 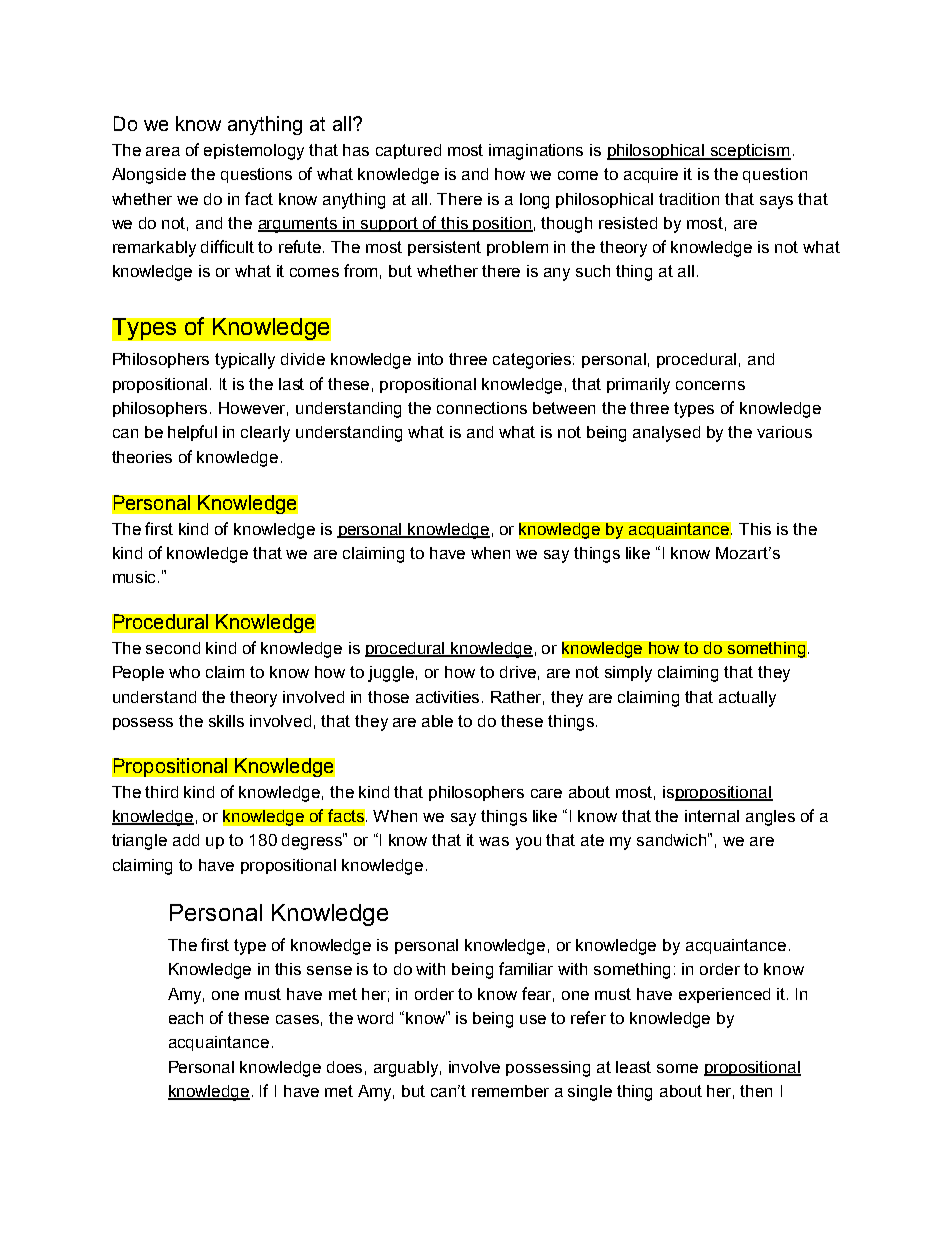 I want to click on sandwich, so click(x=673, y=839).
